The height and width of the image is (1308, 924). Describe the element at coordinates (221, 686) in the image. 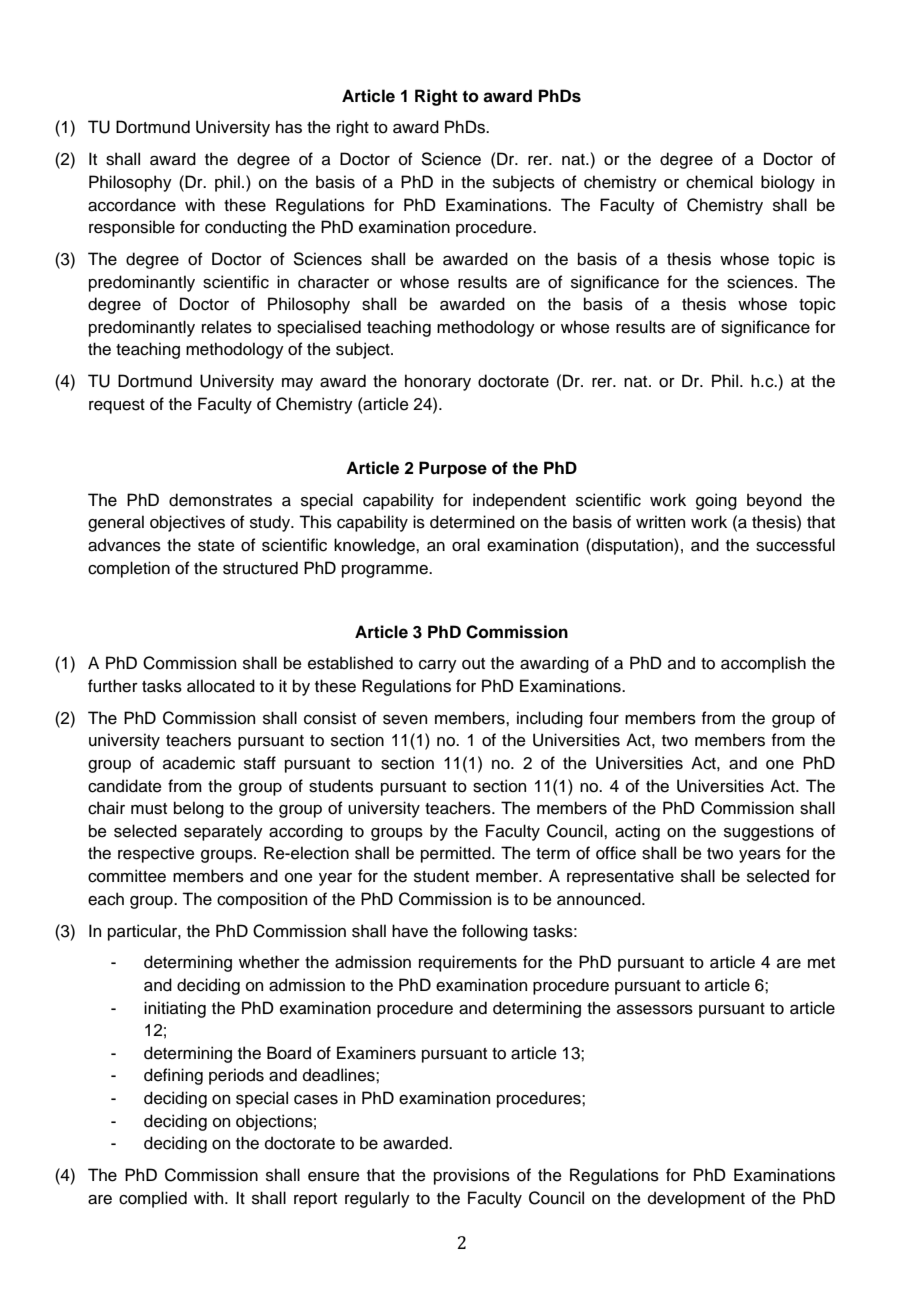

I see `allocated` at that location.
